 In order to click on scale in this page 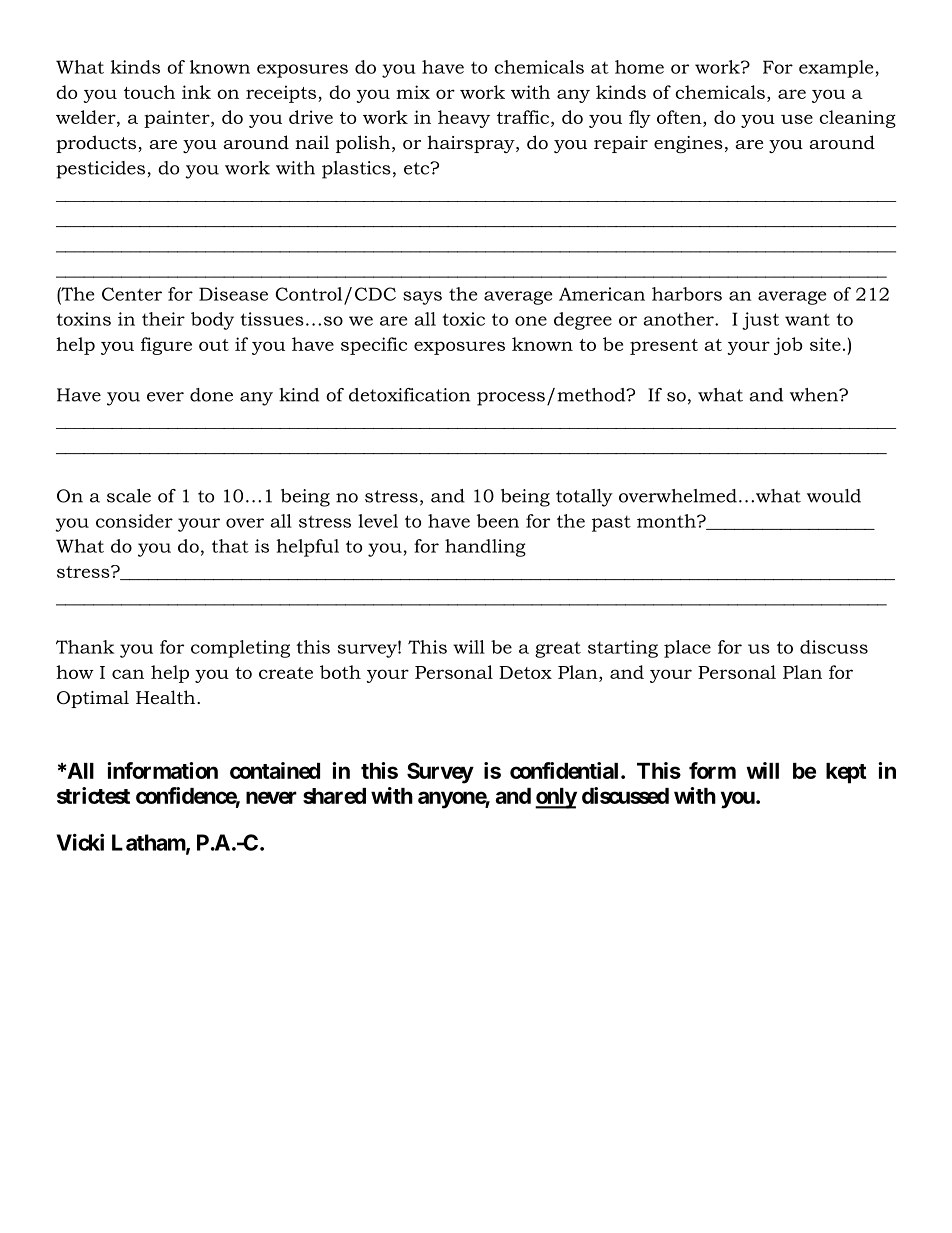, I will do `click(129, 496)`.
